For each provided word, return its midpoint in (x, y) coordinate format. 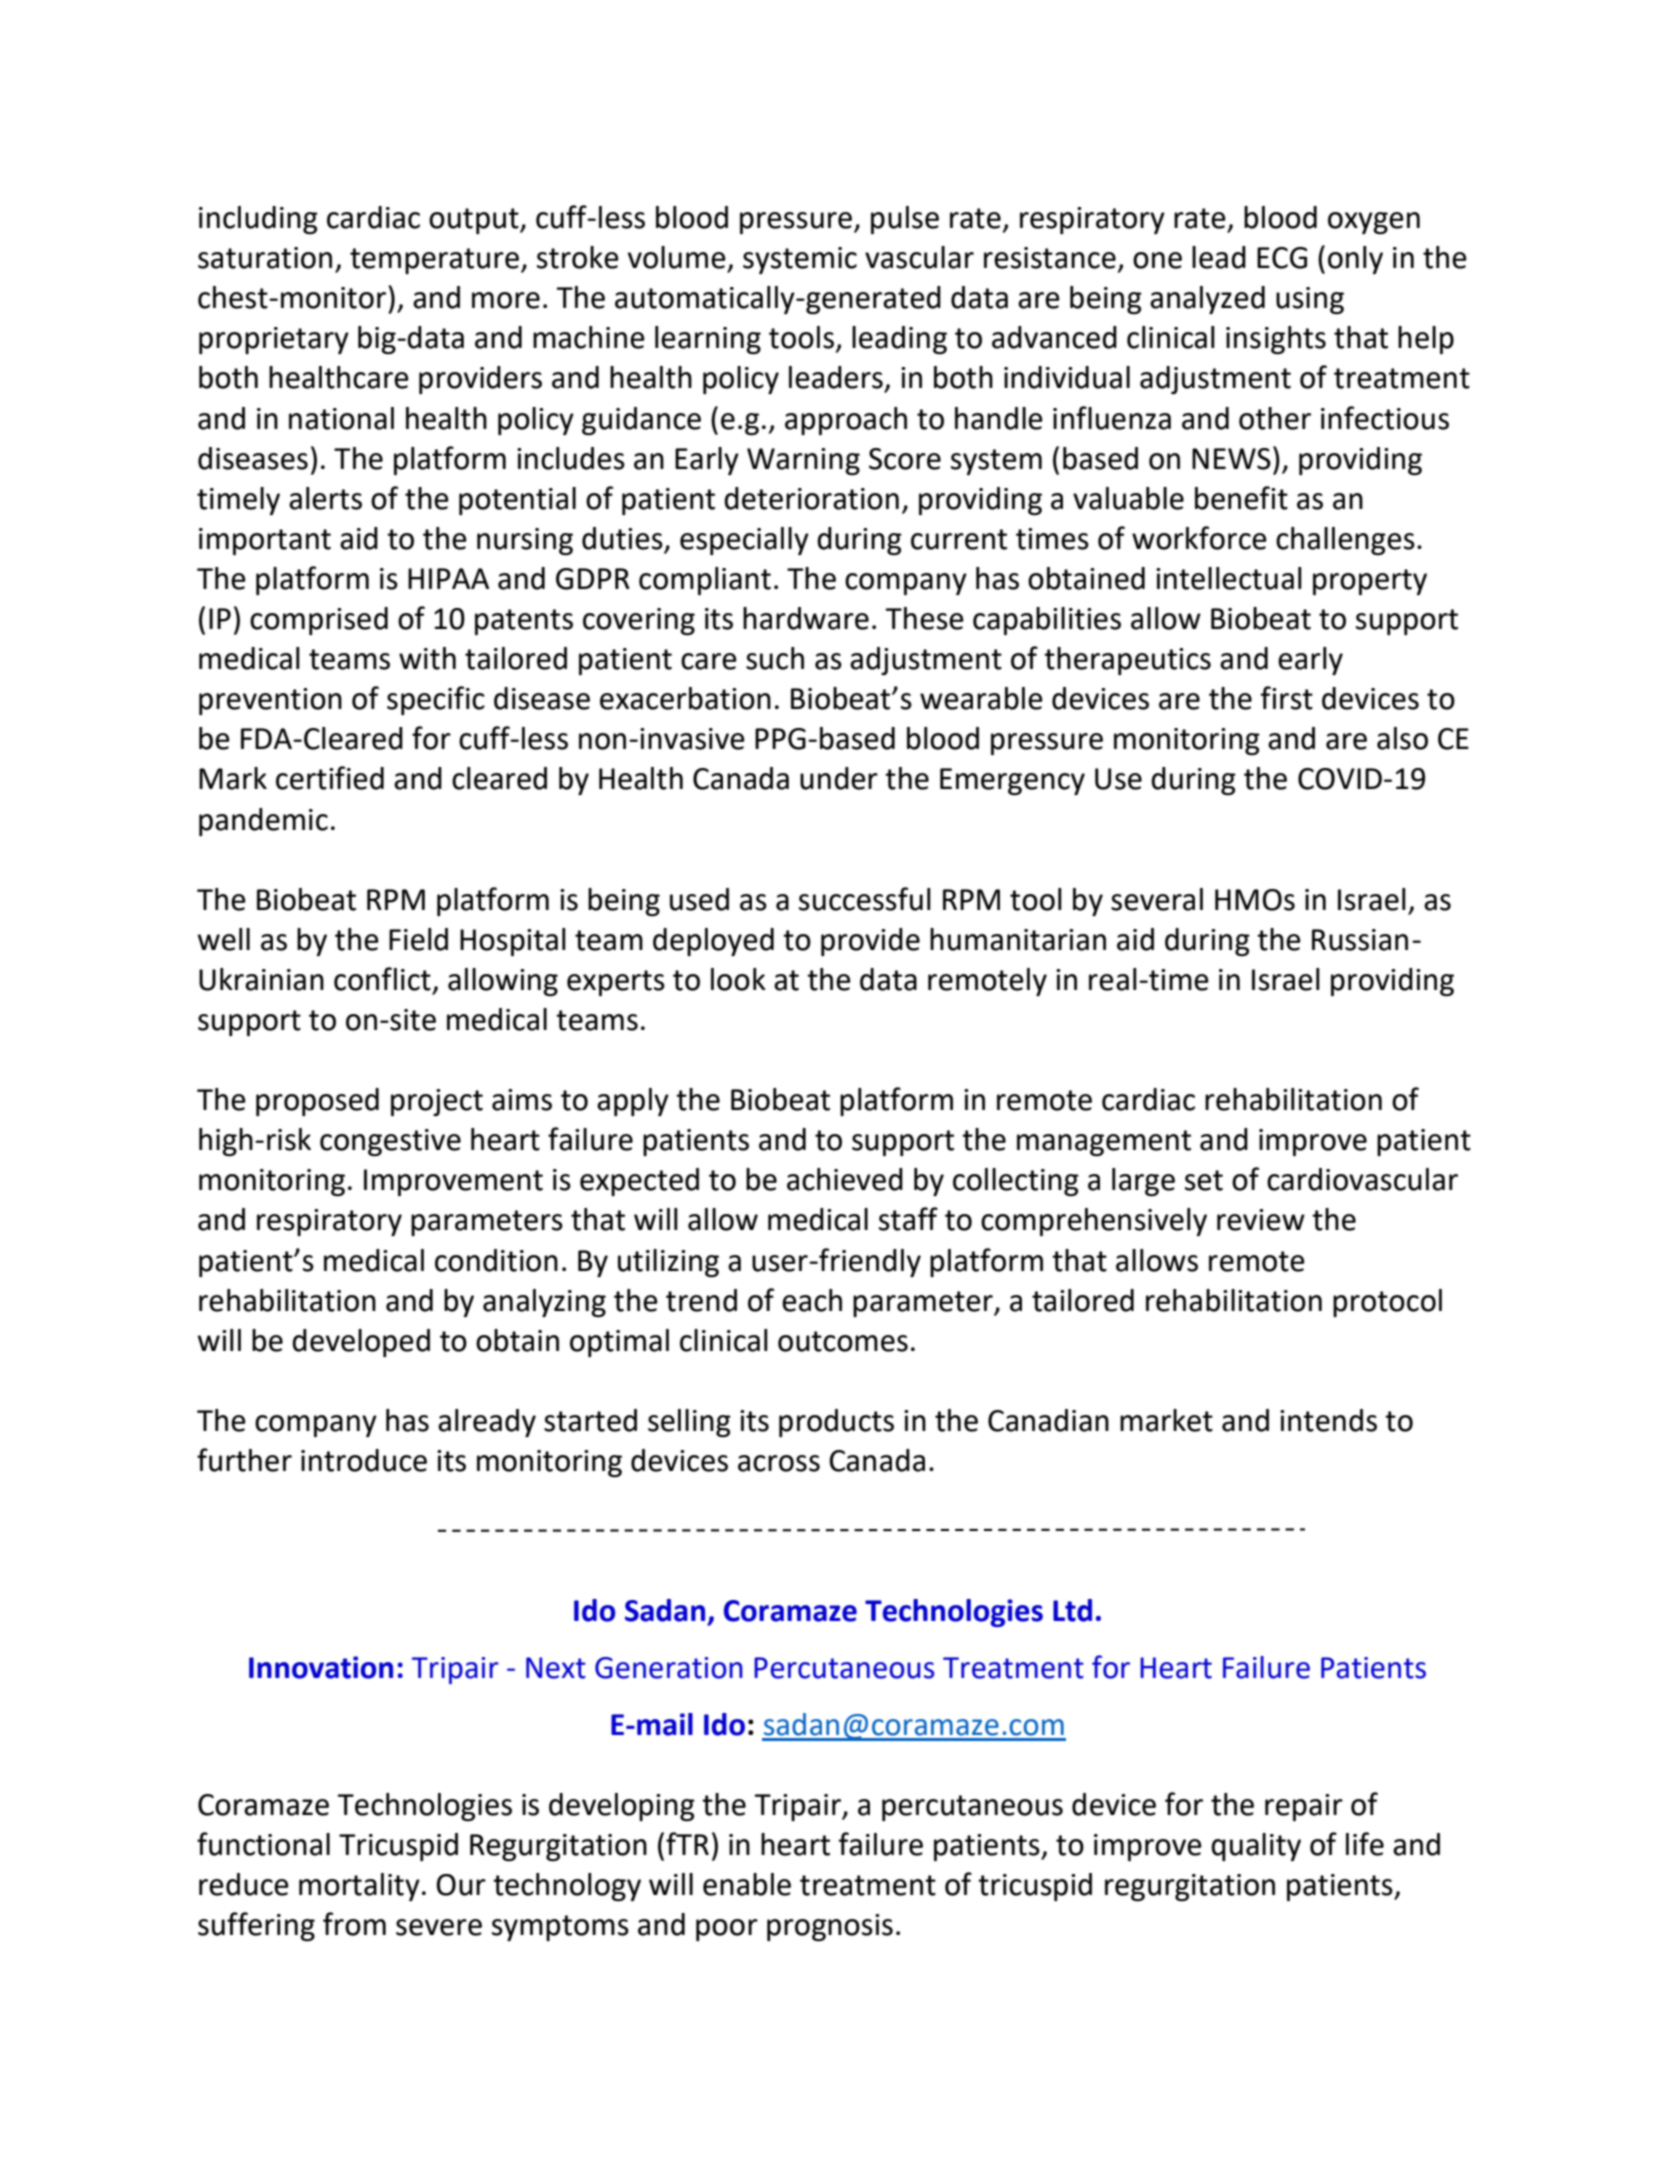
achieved (845, 1179)
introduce (364, 1460)
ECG (1282, 258)
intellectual (1229, 578)
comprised (319, 621)
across (779, 1463)
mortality (359, 1887)
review (1261, 1220)
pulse (905, 220)
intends (1328, 1420)
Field (418, 939)
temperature (434, 261)
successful (865, 899)
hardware (806, 618)
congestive (390, 1142)
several (1157, 899)
